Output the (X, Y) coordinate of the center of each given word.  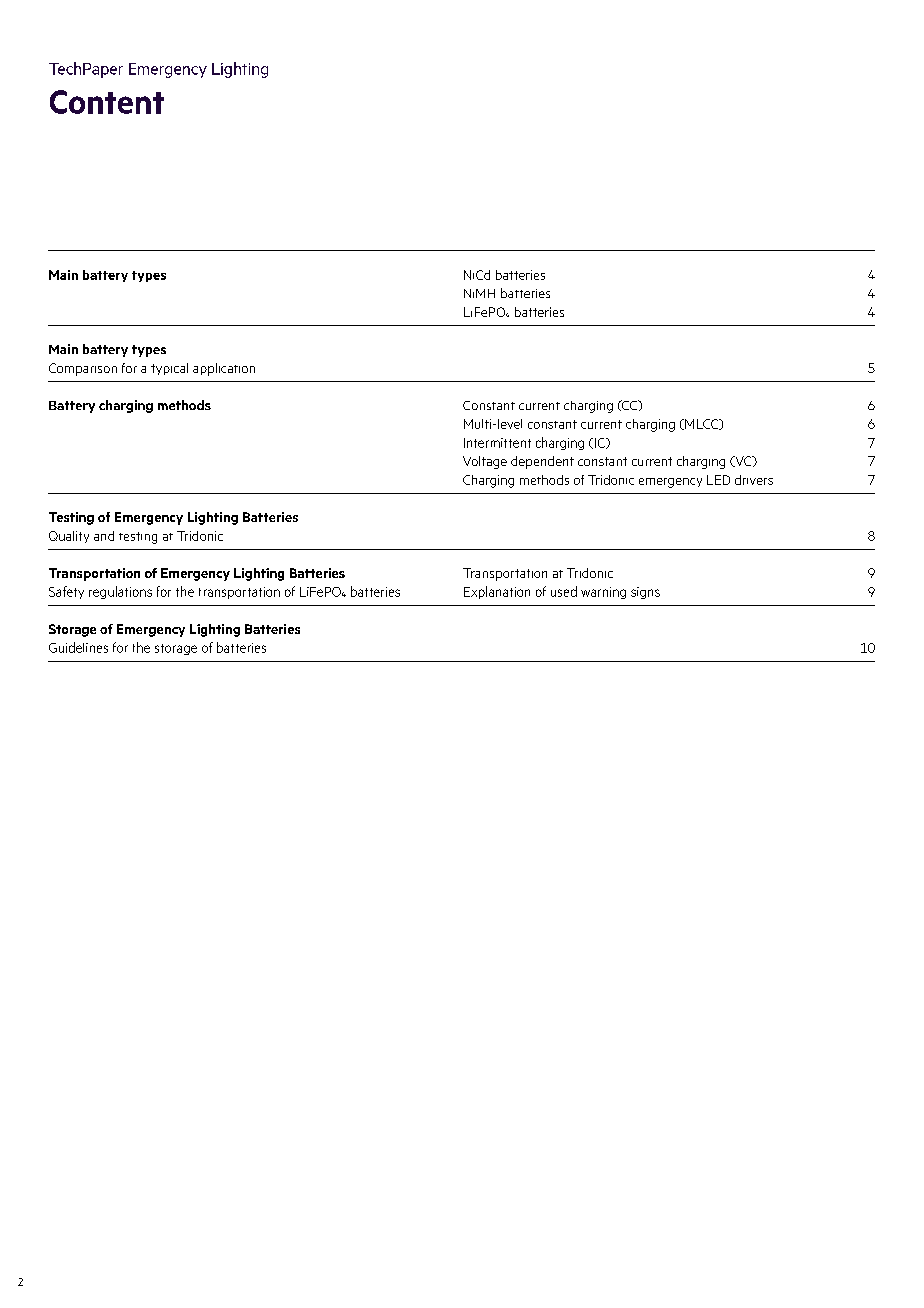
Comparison (83, 369)
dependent (542, 462)
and (104, 536)
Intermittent (497, 443)
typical (169, 369)
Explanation (497, 592)
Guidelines (78, 647)
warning (603, 593)
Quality (69, 537)
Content (107, 102)
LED (718, 480)
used (564, 591)
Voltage (485, 462)
